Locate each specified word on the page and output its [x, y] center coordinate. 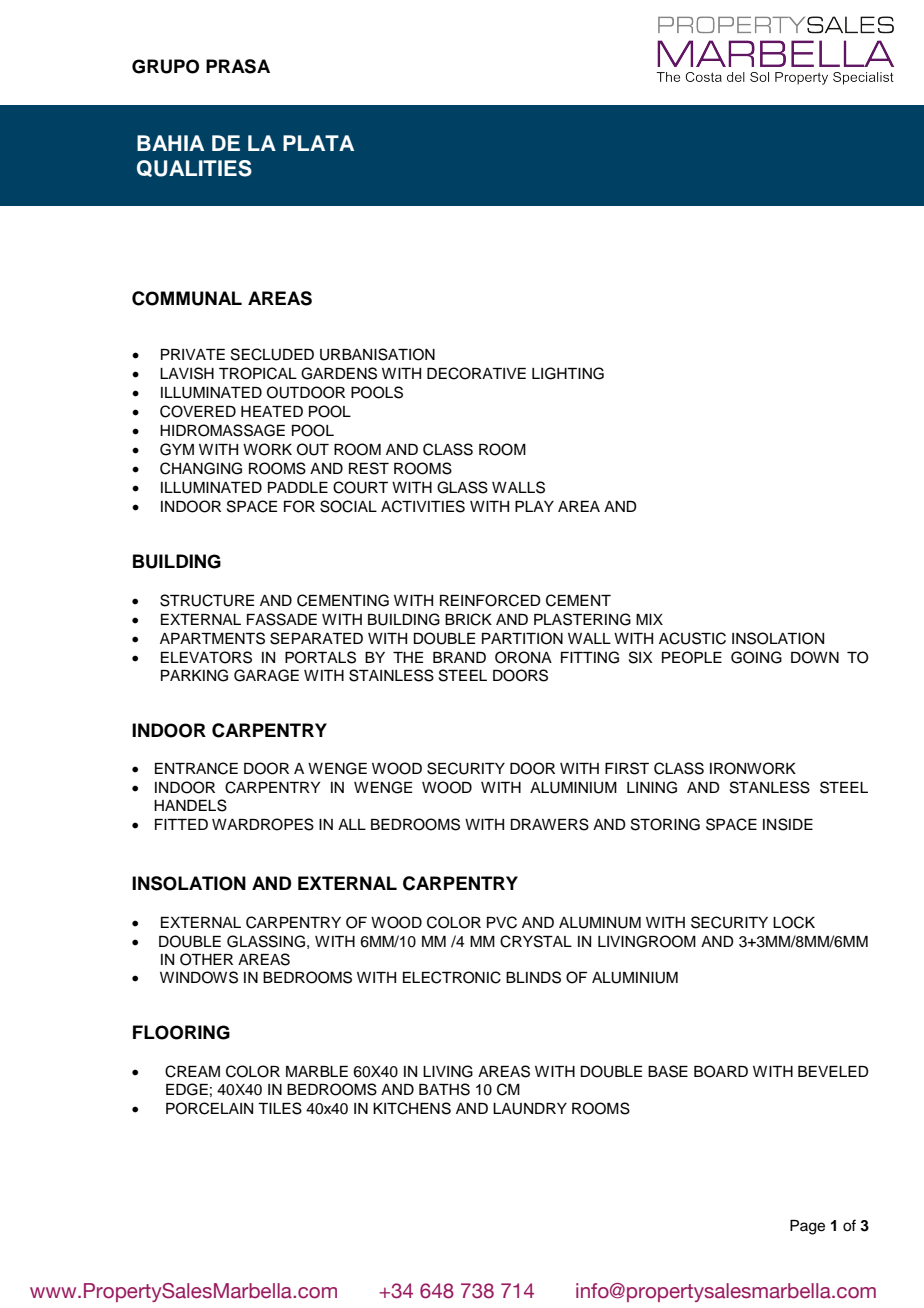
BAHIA [170, 143]
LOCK [794, 922]
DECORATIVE [476, 373]
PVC [502, 922]
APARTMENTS [212, 638]
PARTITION [522, 638]
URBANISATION [377, 354]
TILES [280, 1108]
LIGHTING [568, 373]
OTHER [206, 959]
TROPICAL [258, 373]
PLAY [534, 506]
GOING [756, 657]
